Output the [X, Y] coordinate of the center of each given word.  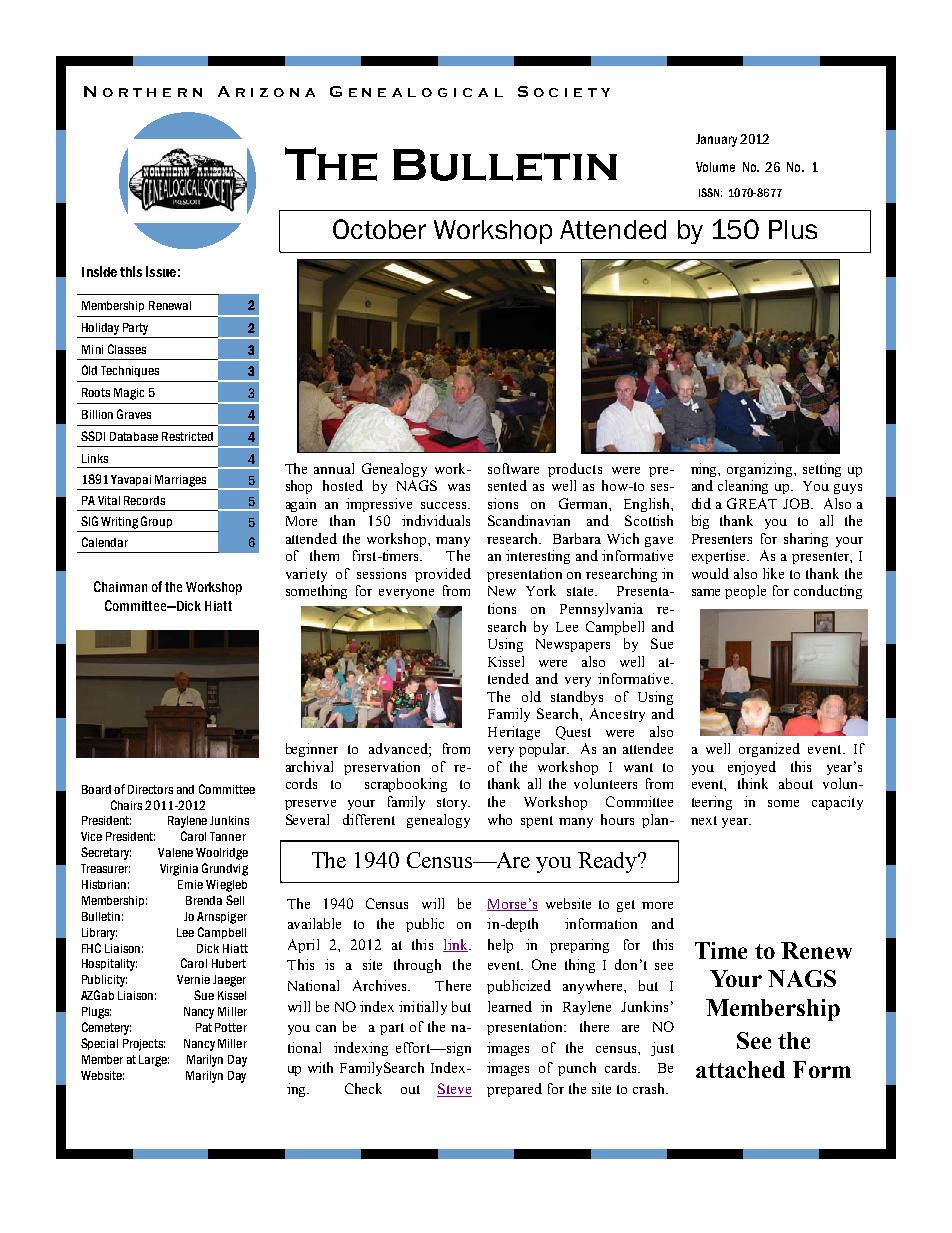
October [379, 229]
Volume [715, 167]
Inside [99, 271]
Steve [454, 1090]
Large [154, 1061]
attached [740, 1069]
